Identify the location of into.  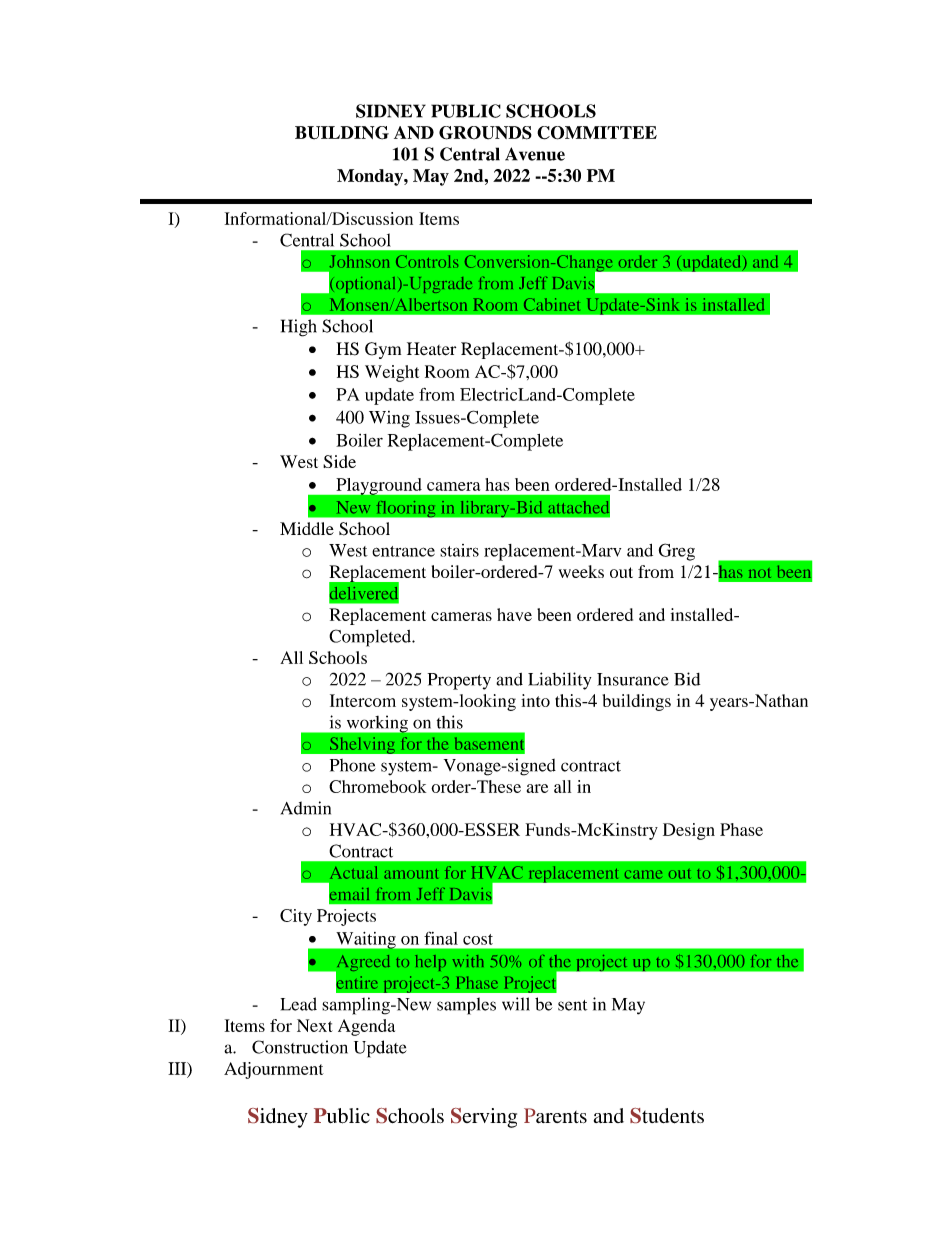
(535, 700).
